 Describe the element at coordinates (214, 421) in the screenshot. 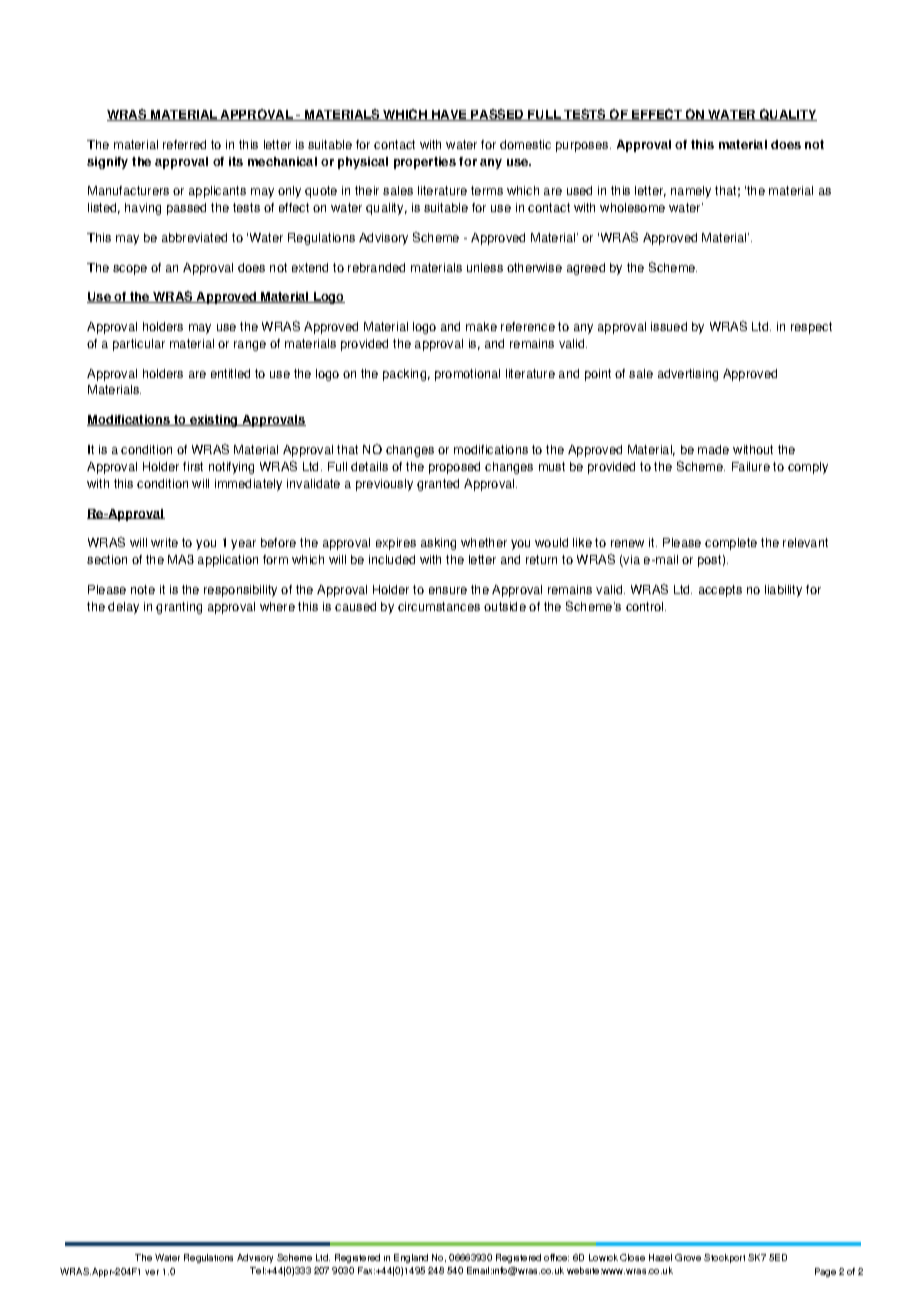

I see `existing` at that location.
